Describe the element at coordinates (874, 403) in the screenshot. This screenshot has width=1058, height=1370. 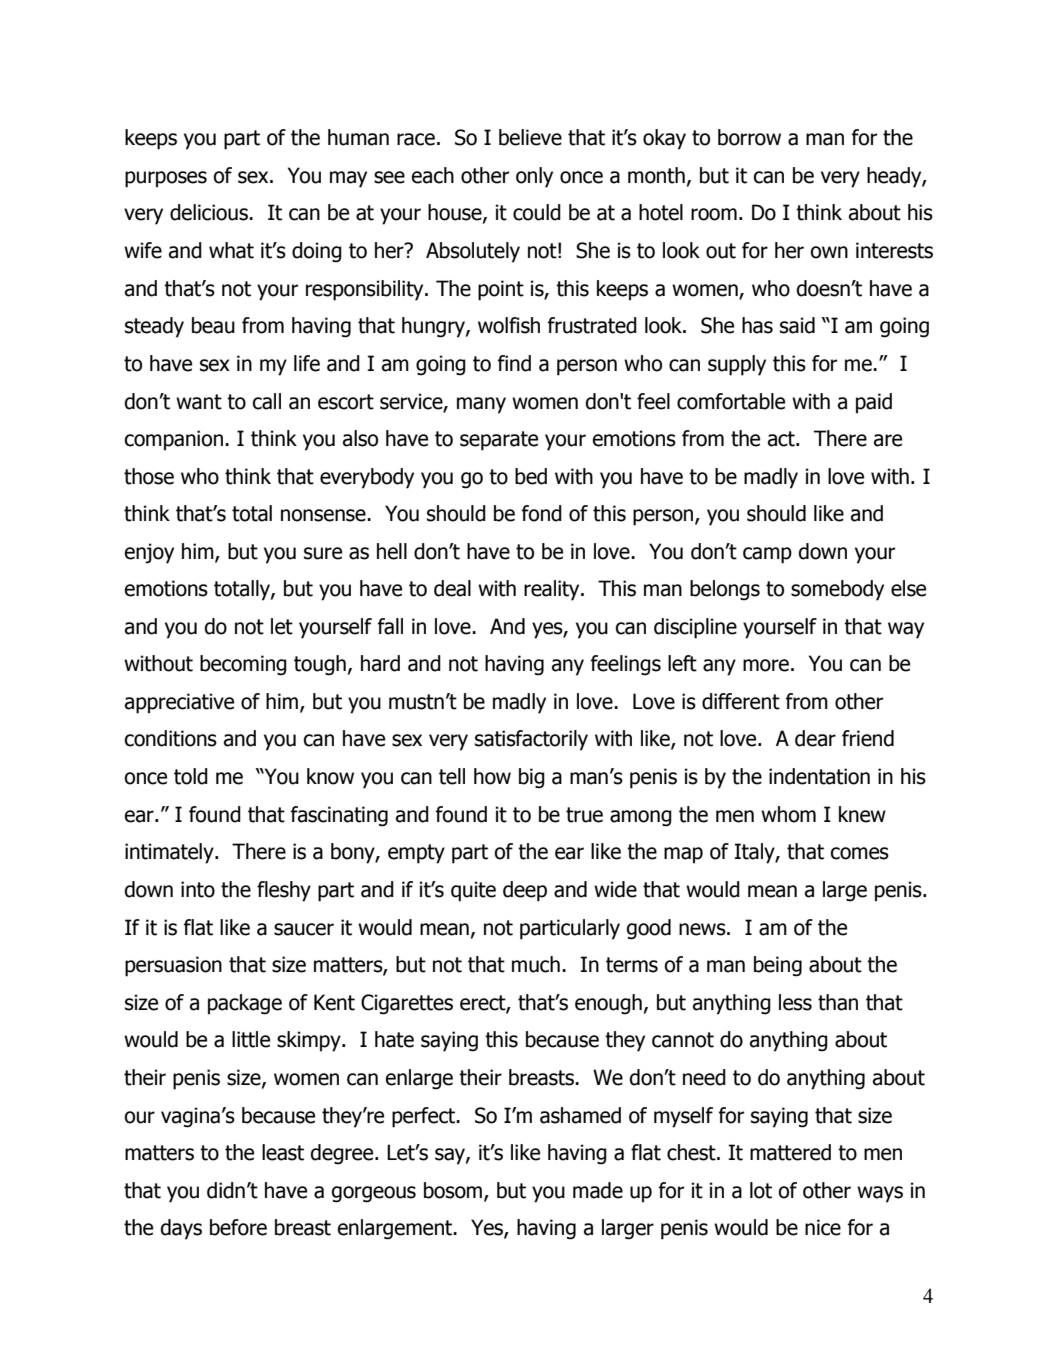
I see `paid` at that location.
